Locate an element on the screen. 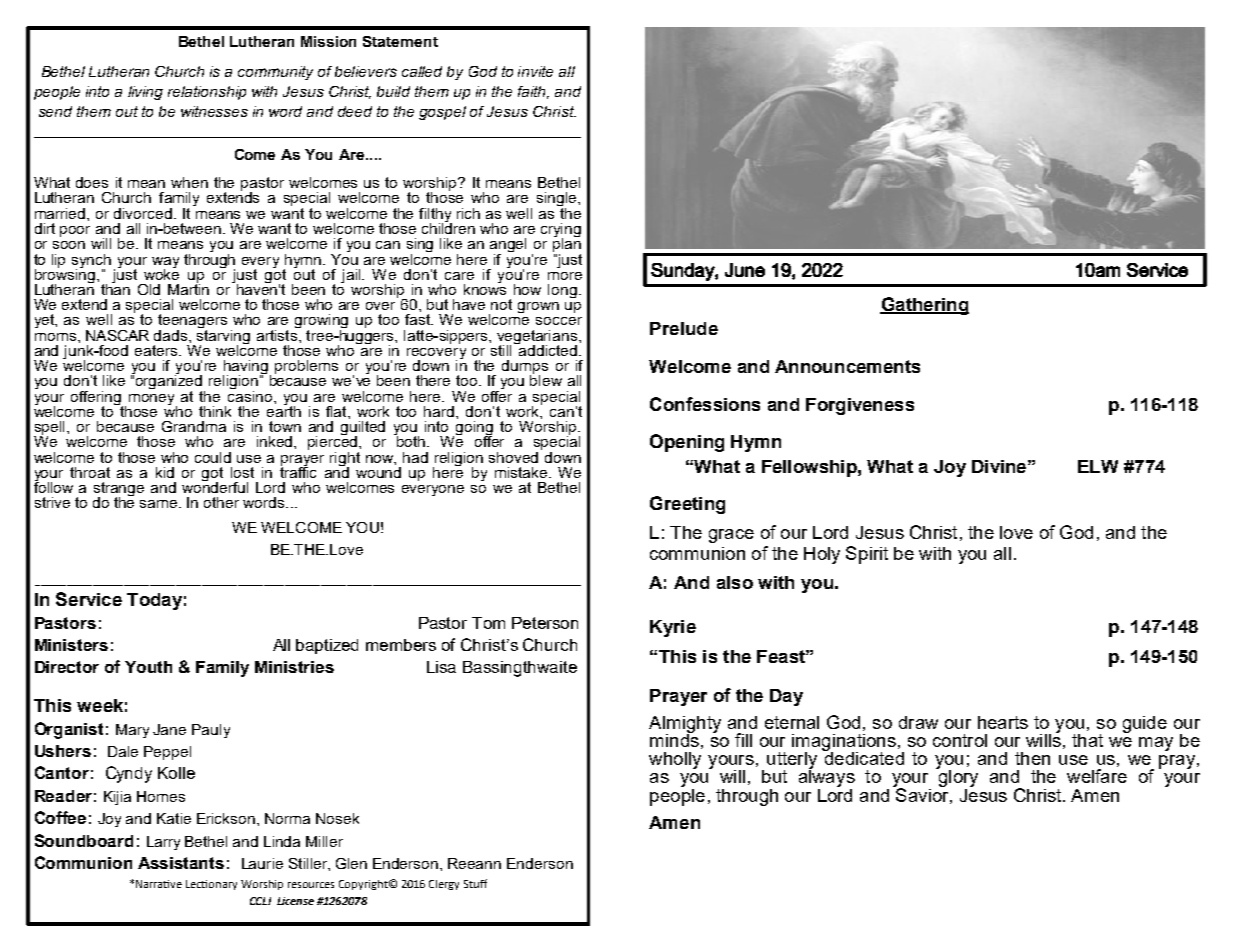 The height and width of the screenshot is (952, 1233). Gathering is located at coordinates (924, 306).
